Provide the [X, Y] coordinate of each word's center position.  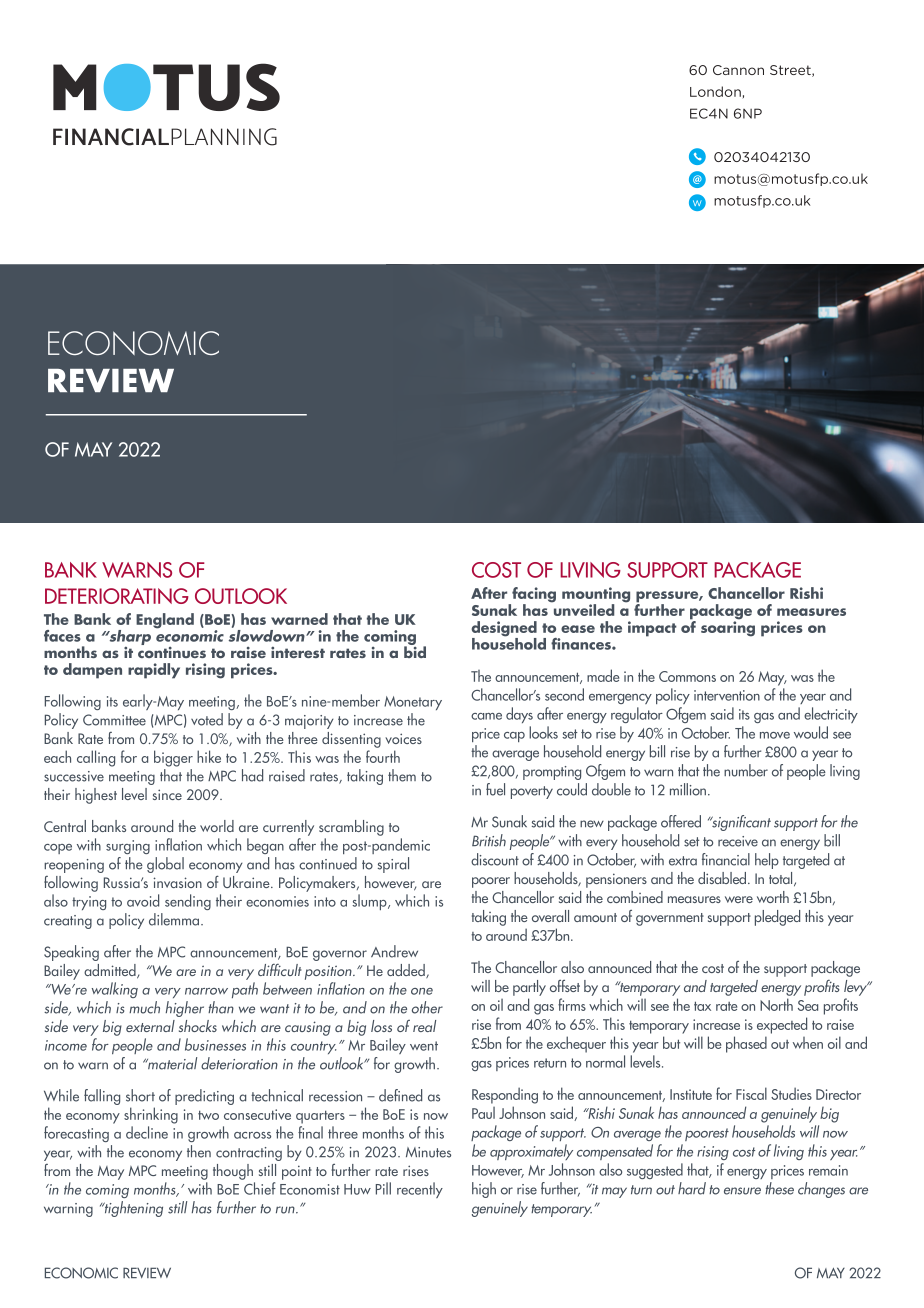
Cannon [738, 70]
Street [791, 71]
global [165, 865]
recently [420, 1190]
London [715, 91]
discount [495, 859]
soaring [728, 628]
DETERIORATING [117, 596]
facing [533, 596]
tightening [133, 1209]
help [767, 861]
